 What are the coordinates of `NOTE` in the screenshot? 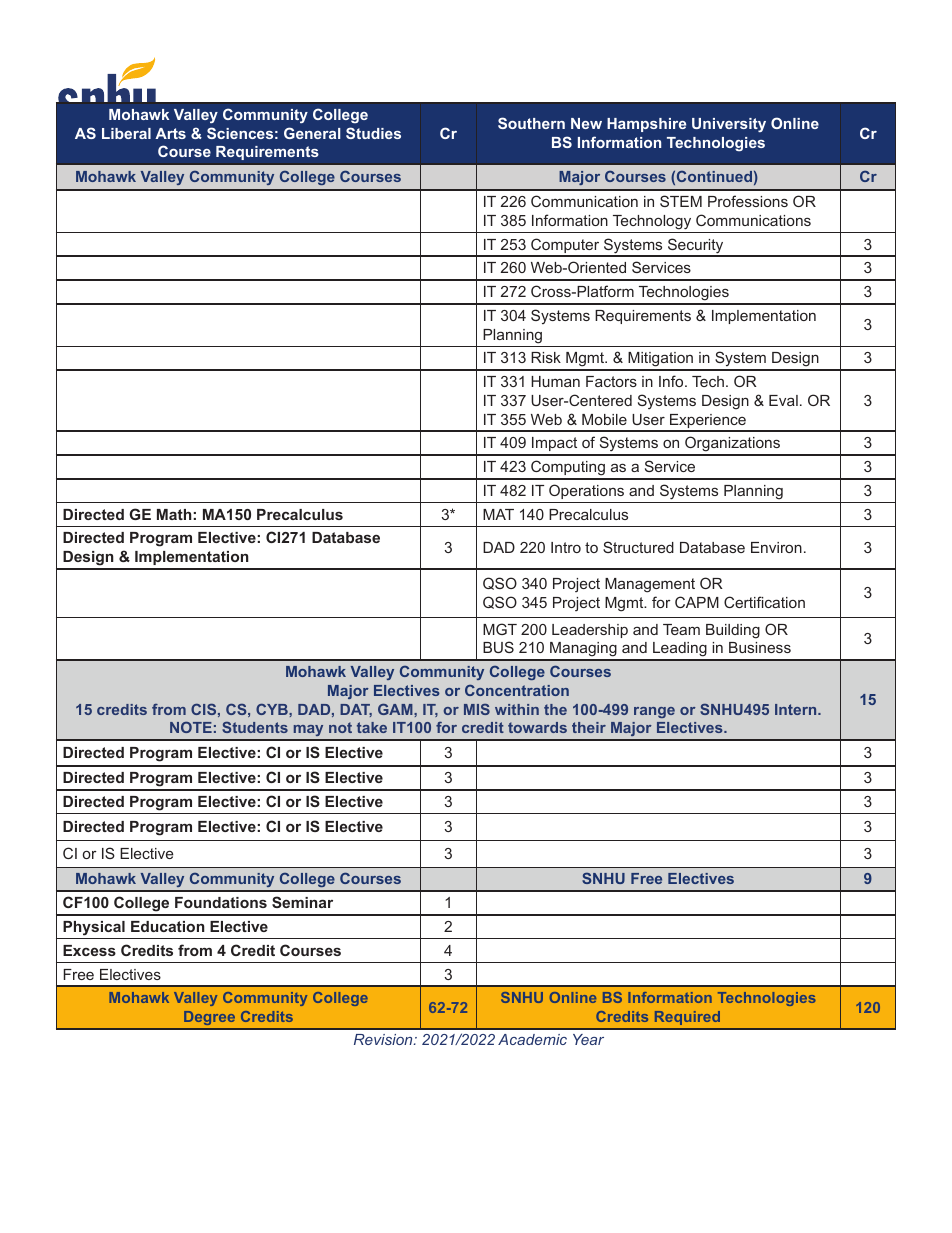 It's located at (191, 727).
